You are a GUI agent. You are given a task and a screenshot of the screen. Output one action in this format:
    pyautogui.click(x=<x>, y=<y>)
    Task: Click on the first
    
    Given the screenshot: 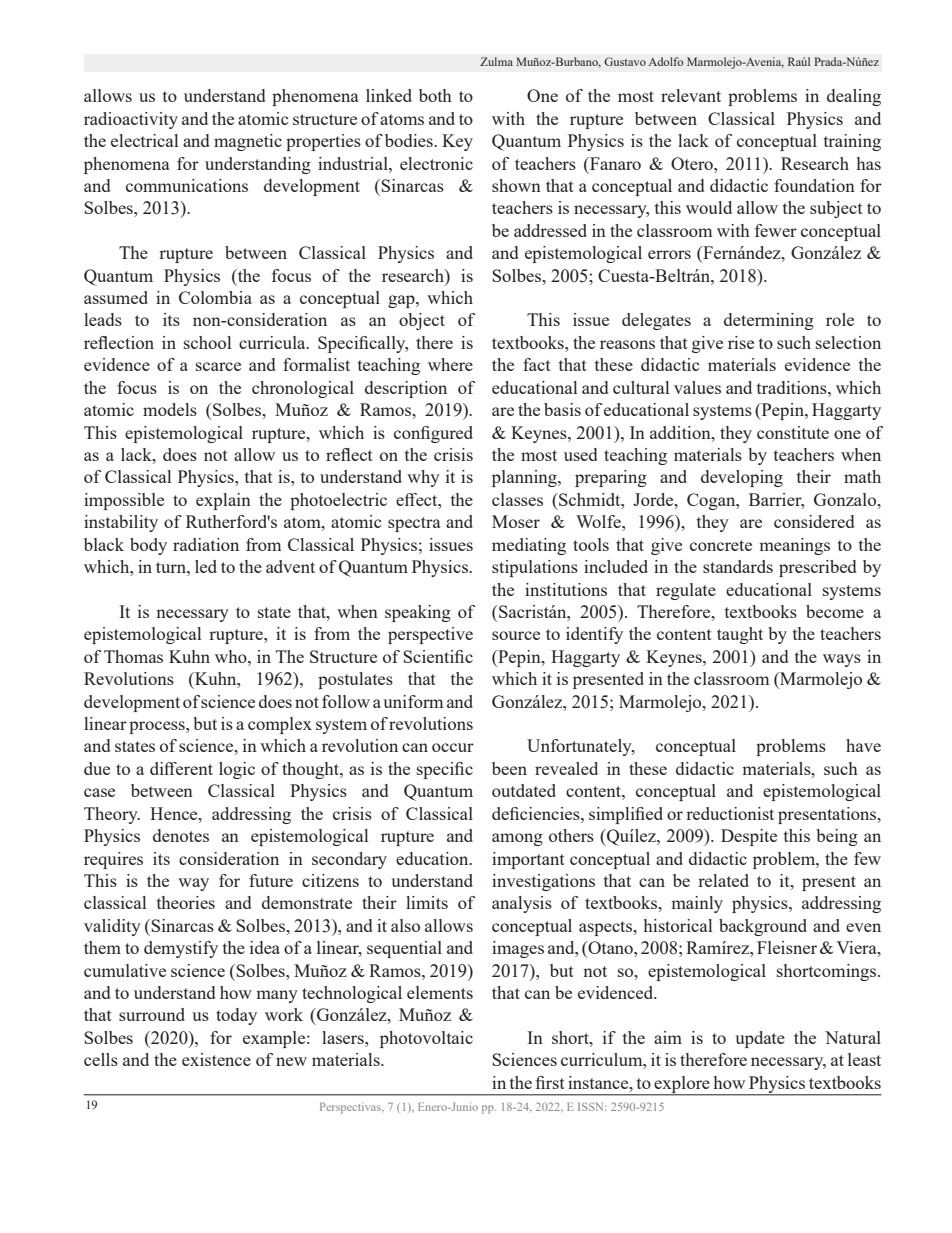 What is the action you would take?
    pyautogui.click(x=550, y=1082)
